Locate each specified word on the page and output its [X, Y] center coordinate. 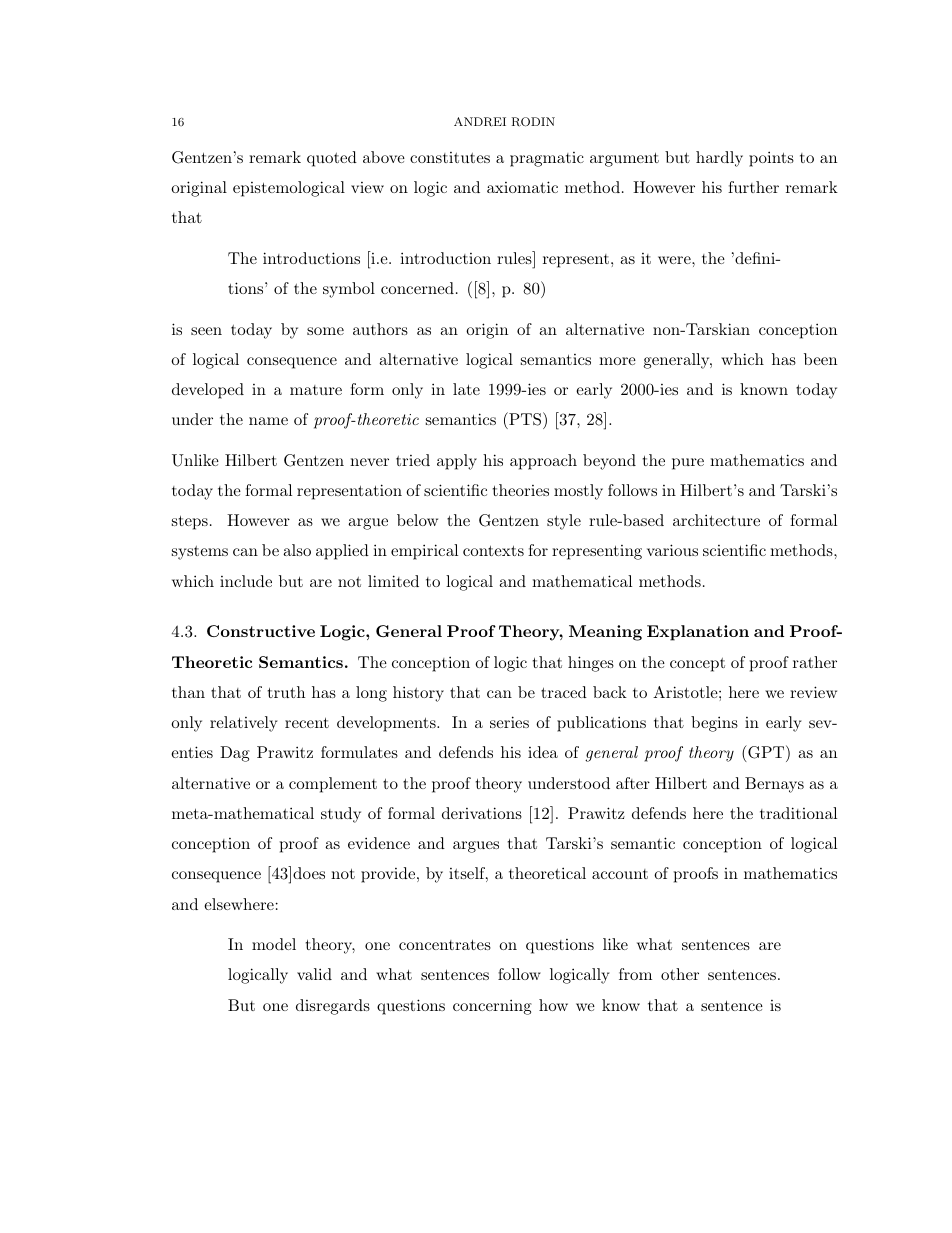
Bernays [774, 785]
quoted [332, 159]
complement [333, 785]
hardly [719, 159]
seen [206, 331]
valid [314, 974]
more [617, 361]
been [820, 359]
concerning [492, 1007]
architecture [716, 520]
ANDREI [480, 122]
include [246, 581]
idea [543, 752]
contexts [493, 550]
